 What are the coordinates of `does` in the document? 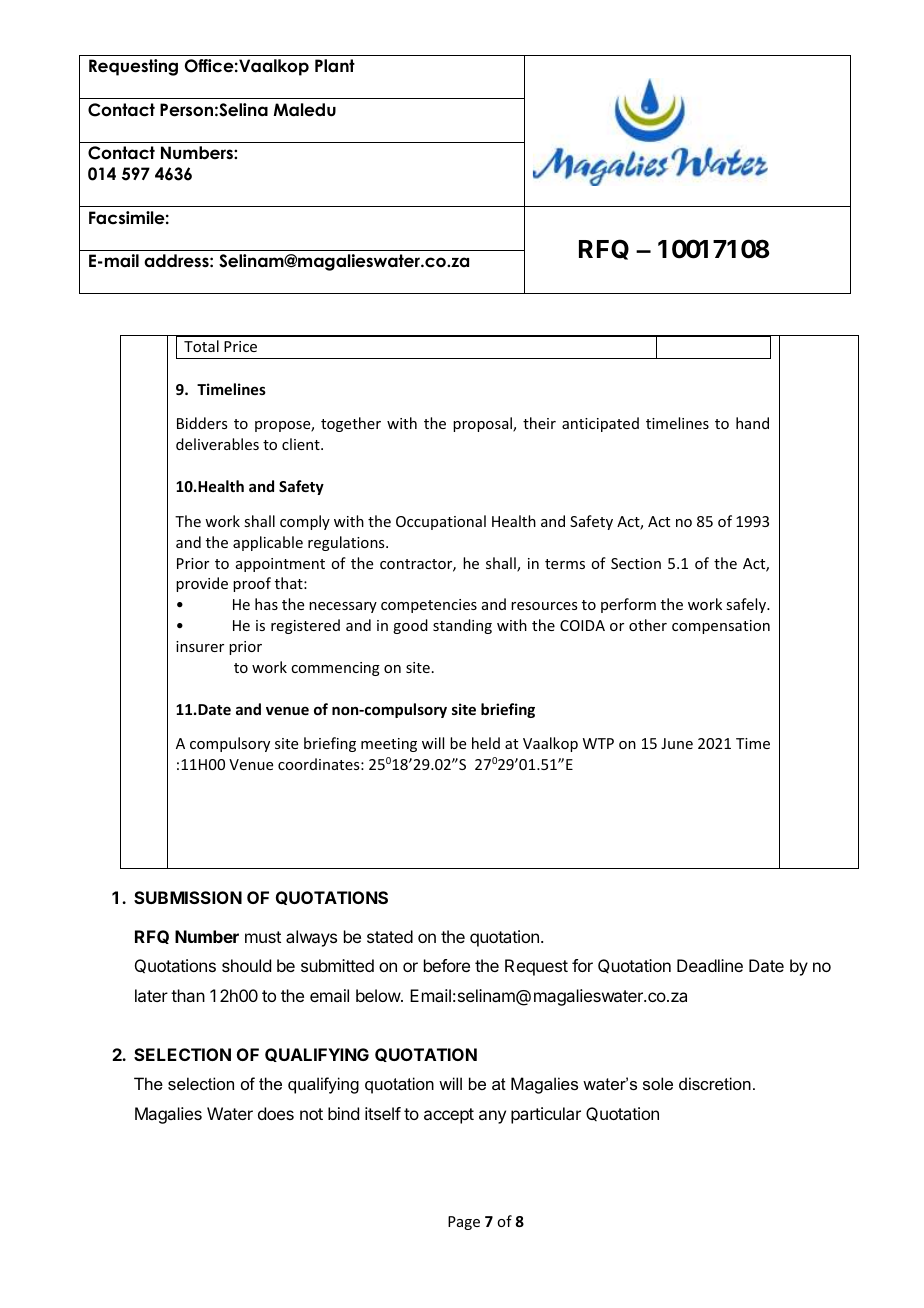 It's located at (276, 1113).
